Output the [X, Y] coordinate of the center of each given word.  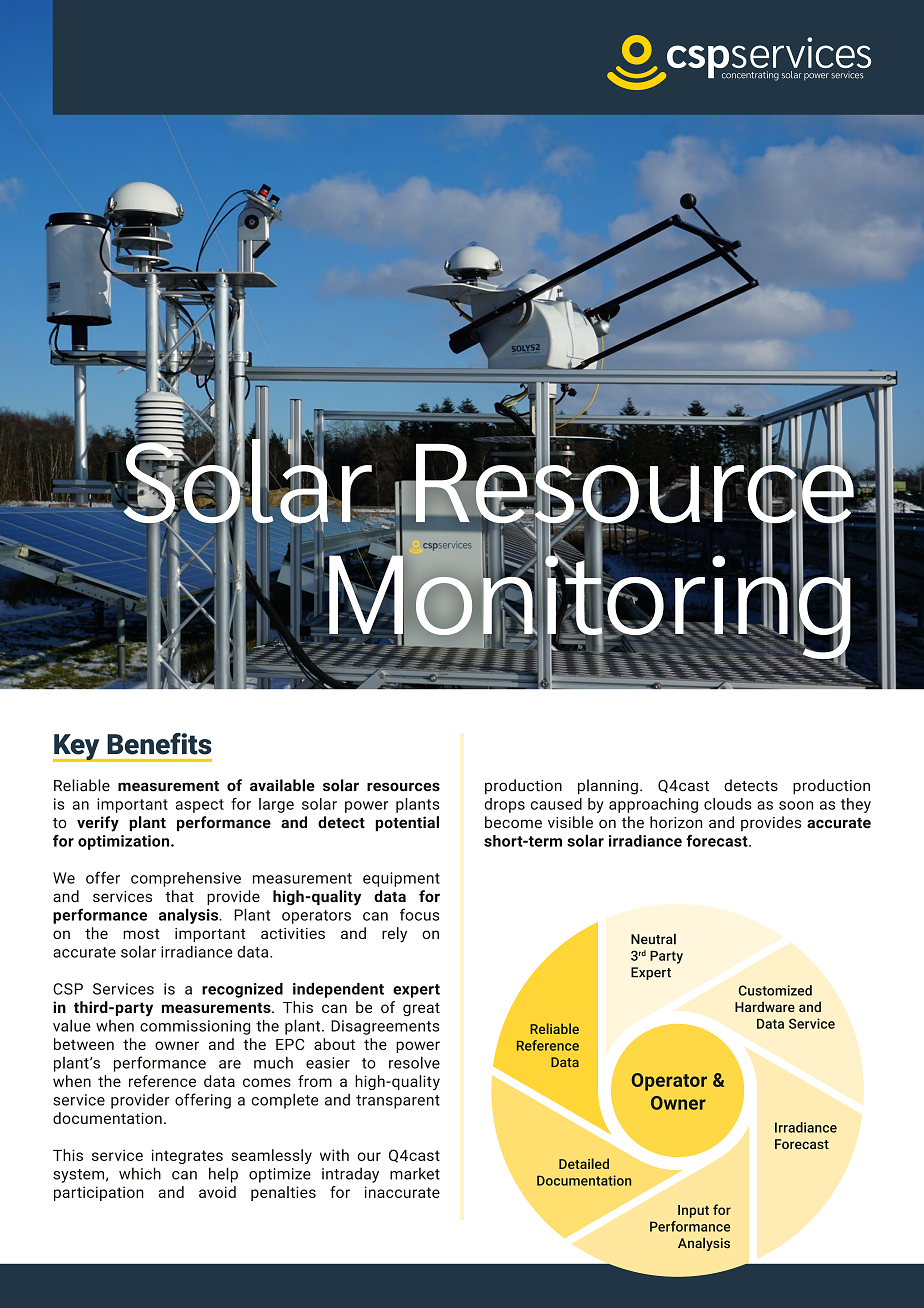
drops [504, 805]
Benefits [159, 744]
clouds [728, 804]
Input [693, 1211]
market [415, 1173]
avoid [217, 1192]
